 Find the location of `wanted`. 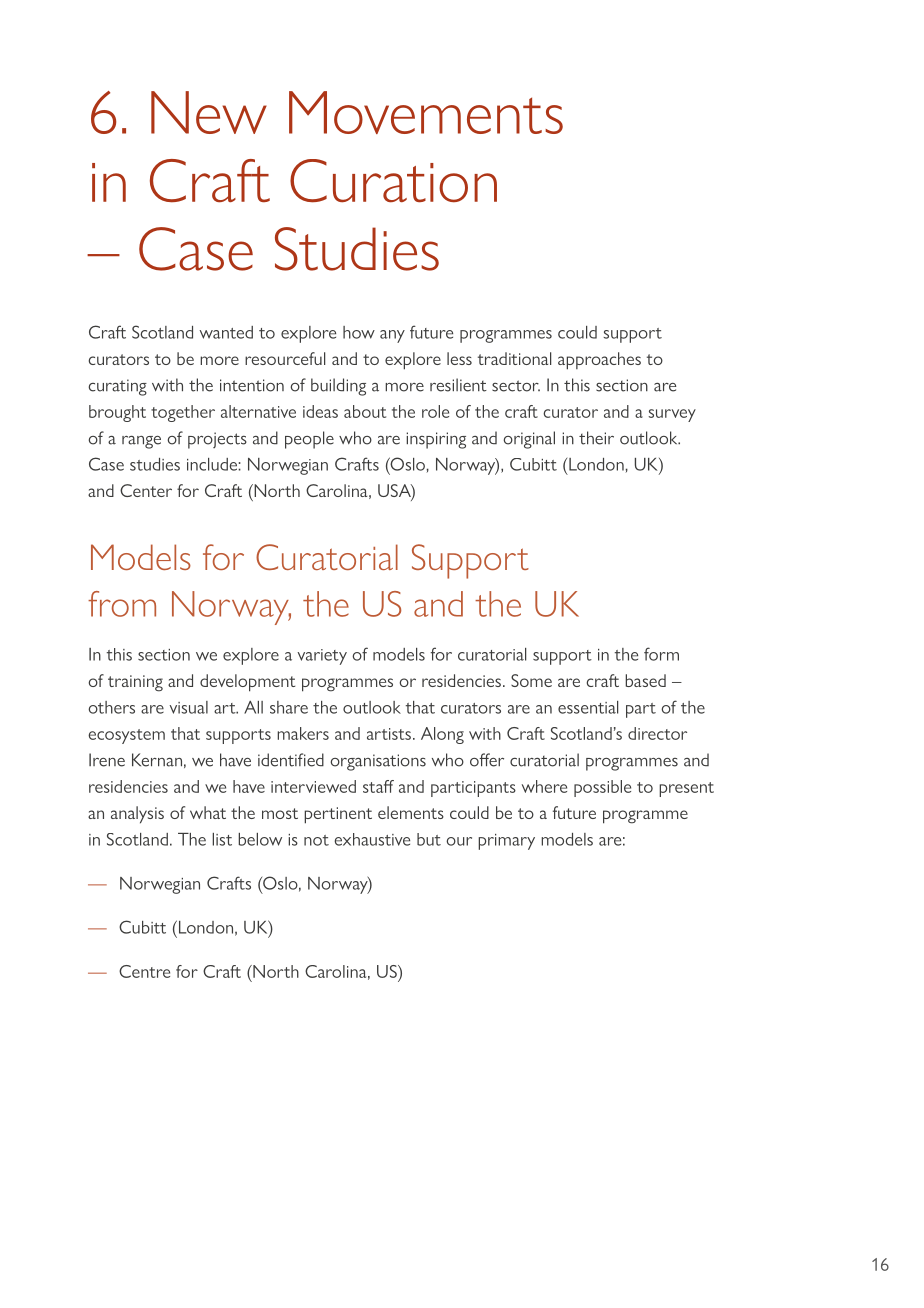

wanted is located at coordinates (226, 332).
